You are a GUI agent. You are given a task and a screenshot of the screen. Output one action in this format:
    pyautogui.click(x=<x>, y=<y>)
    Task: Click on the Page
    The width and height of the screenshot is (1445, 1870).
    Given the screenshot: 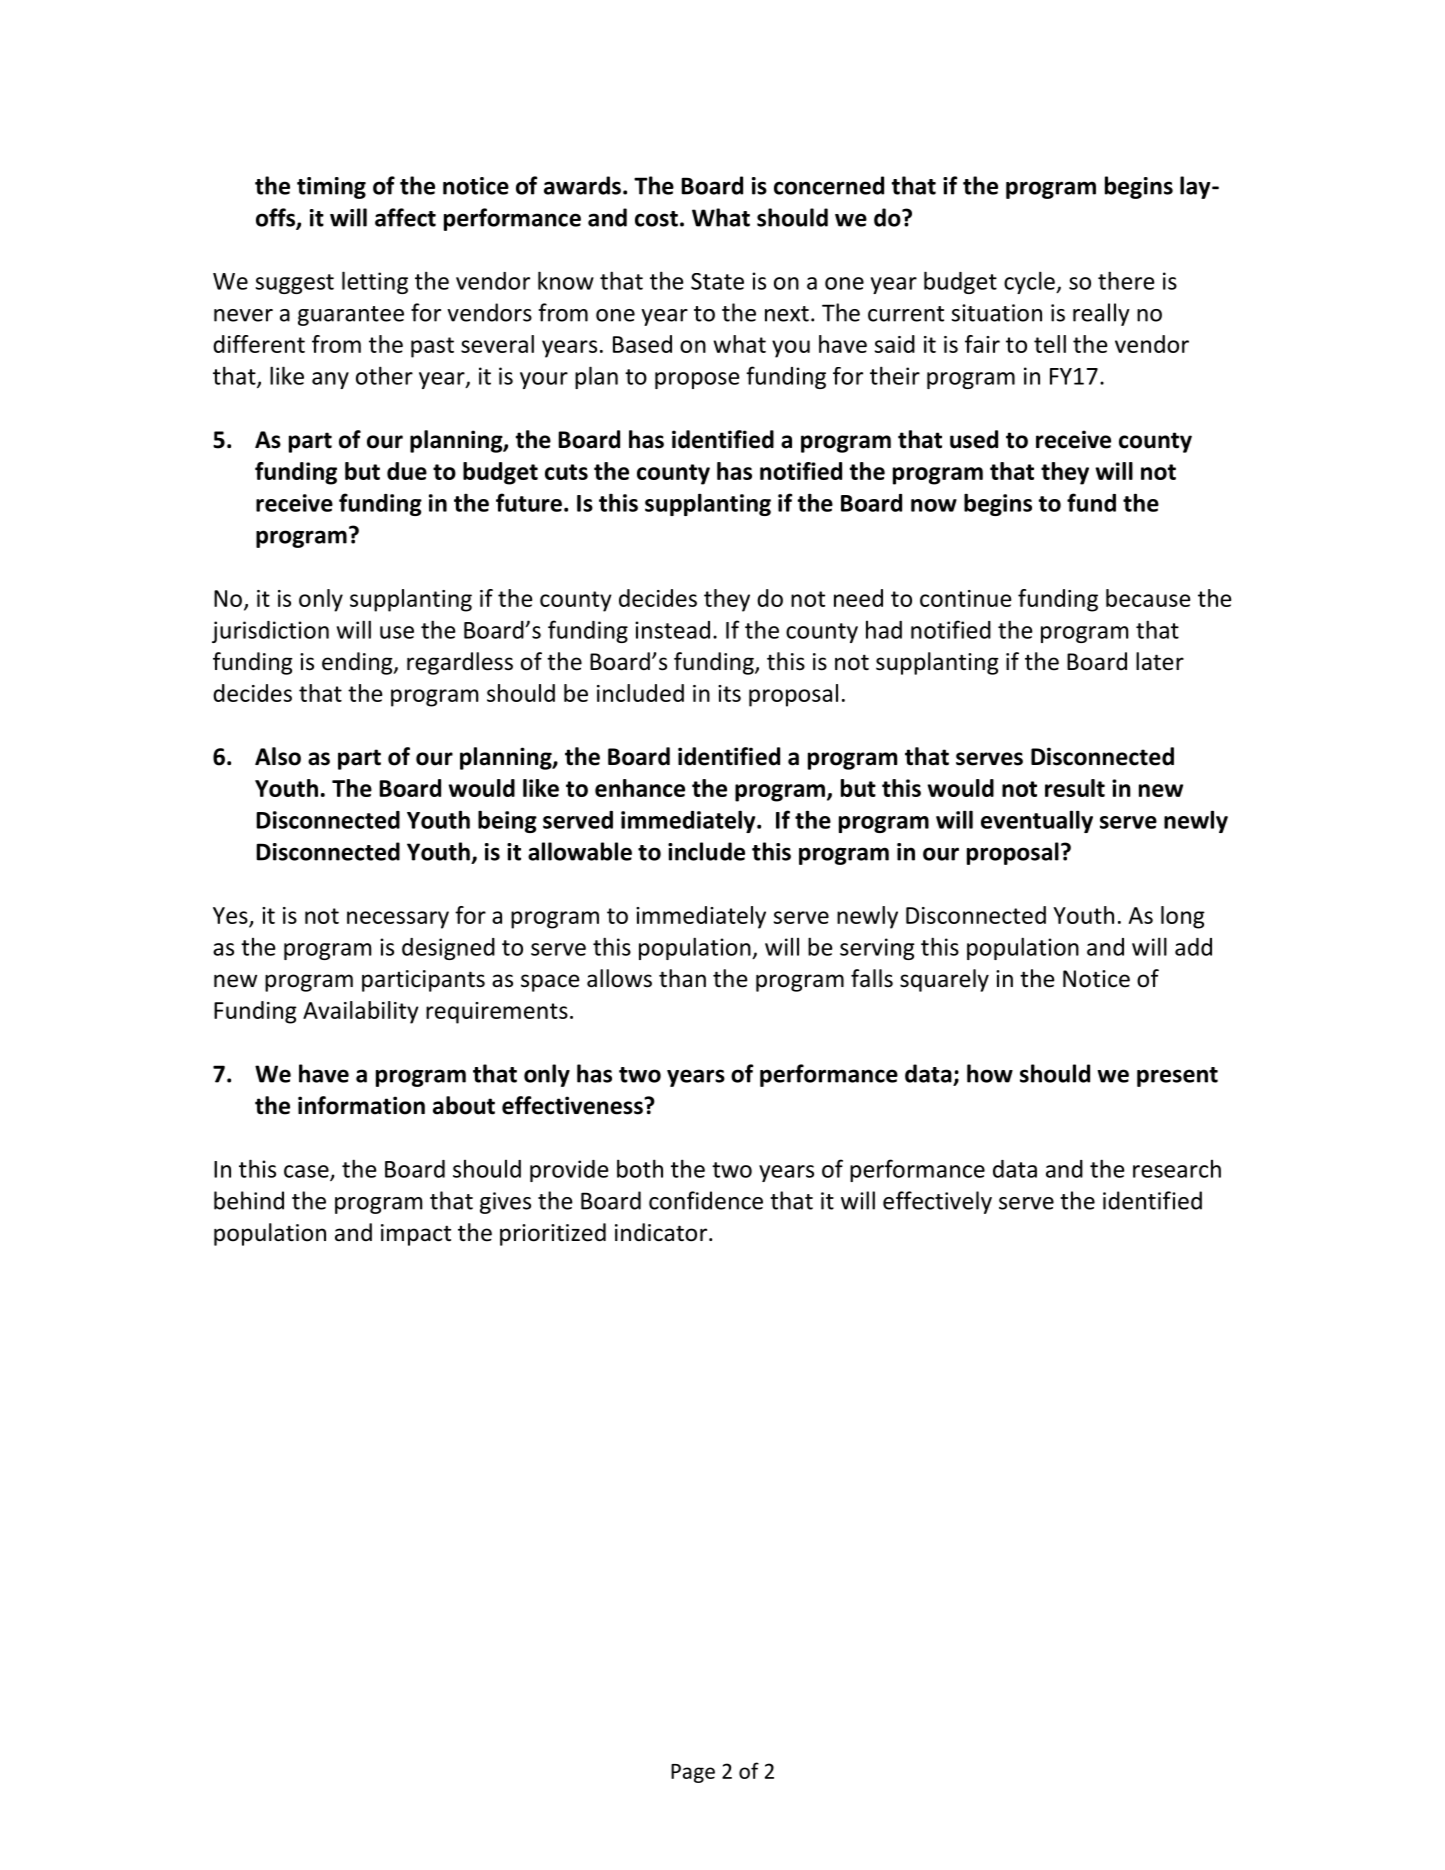 What is the action you would take?
    pyautogui.click(x=693, y=1773)
